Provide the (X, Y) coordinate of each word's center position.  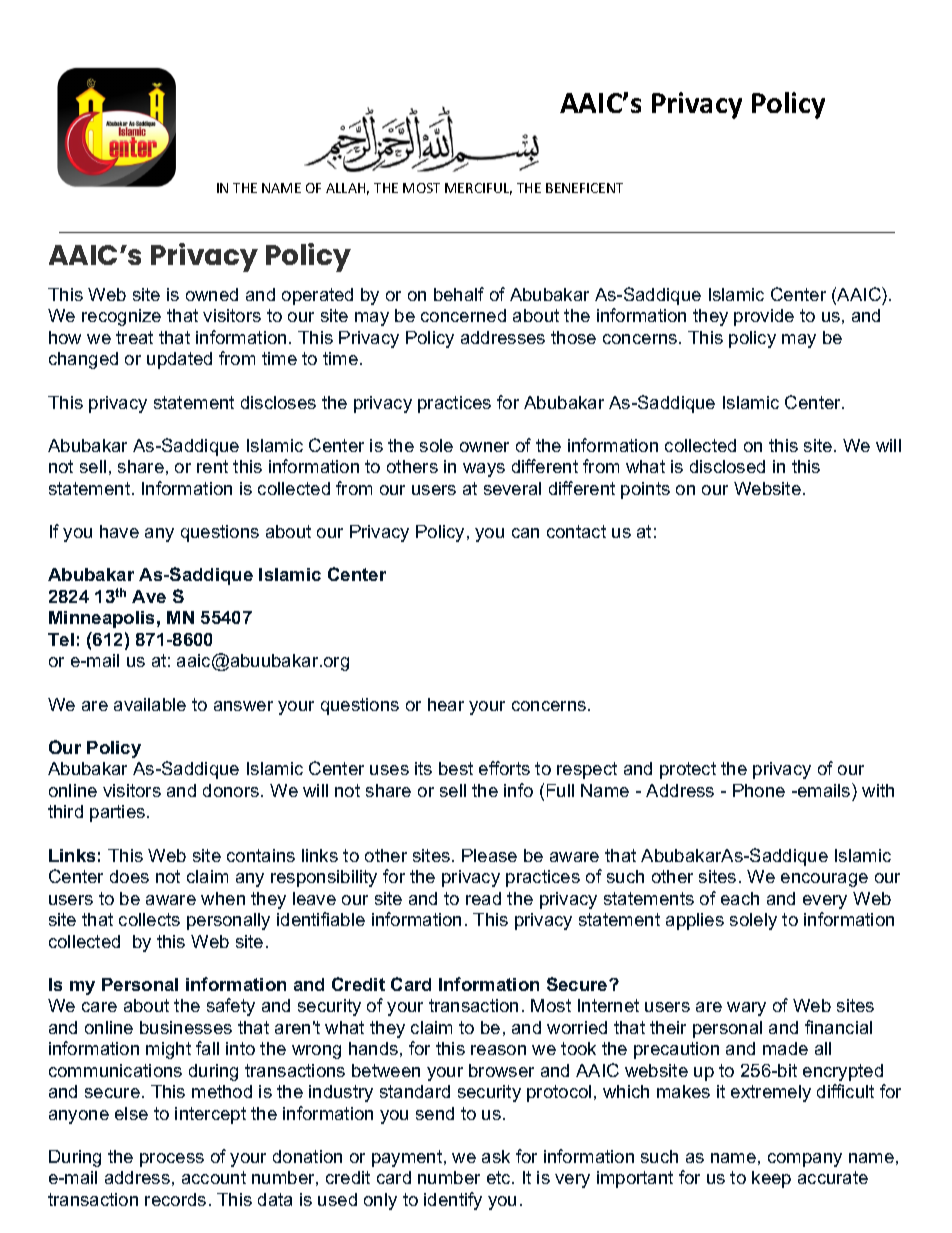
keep (771, 1179)
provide (764, 317)
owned (212, 294)
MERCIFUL (478, 189)
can (525, 533)
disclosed (727, 466)
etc (500, 1177)
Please (489, 855)
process (172, 1160)
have (119, 531)
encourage (824, 880)
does (129, 876)
